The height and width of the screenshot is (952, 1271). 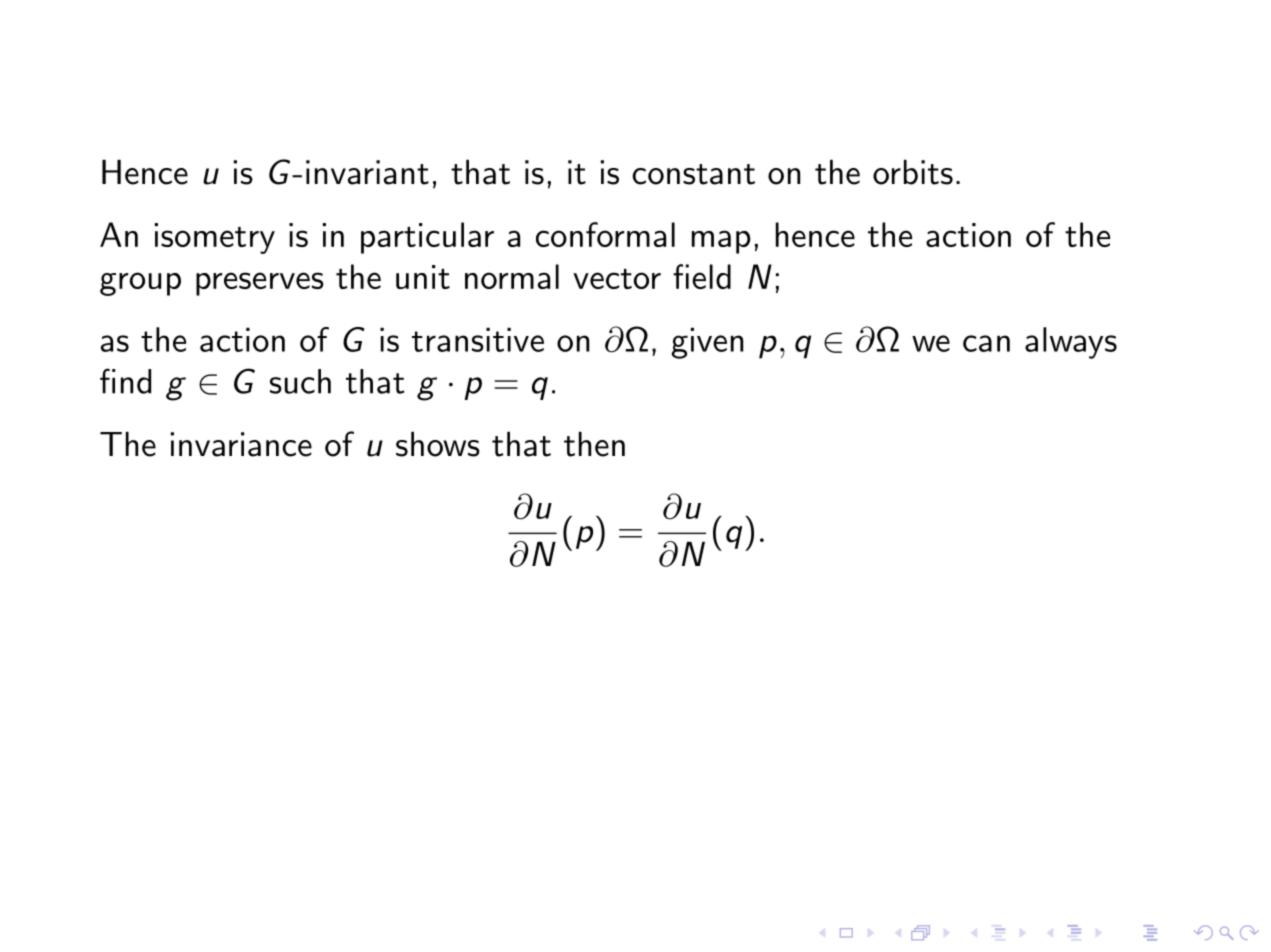 I want to click on isometry, so click(x=215, y=238).
